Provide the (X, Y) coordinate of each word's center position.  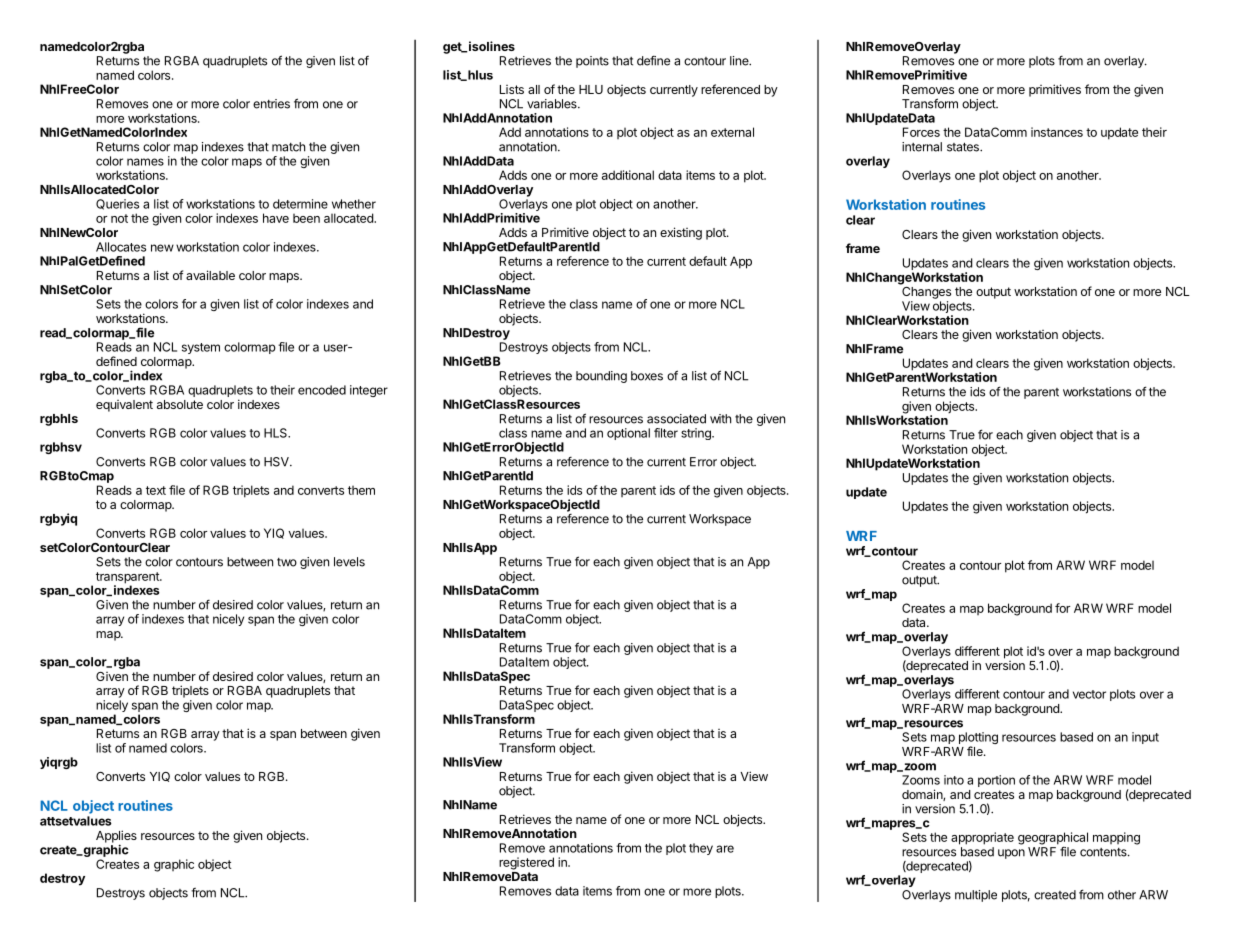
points (592, 62)
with (720, 419)
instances (1057, 132)
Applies (116, 837)
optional (628, 434)
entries (271, 104)
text (156, 490)
